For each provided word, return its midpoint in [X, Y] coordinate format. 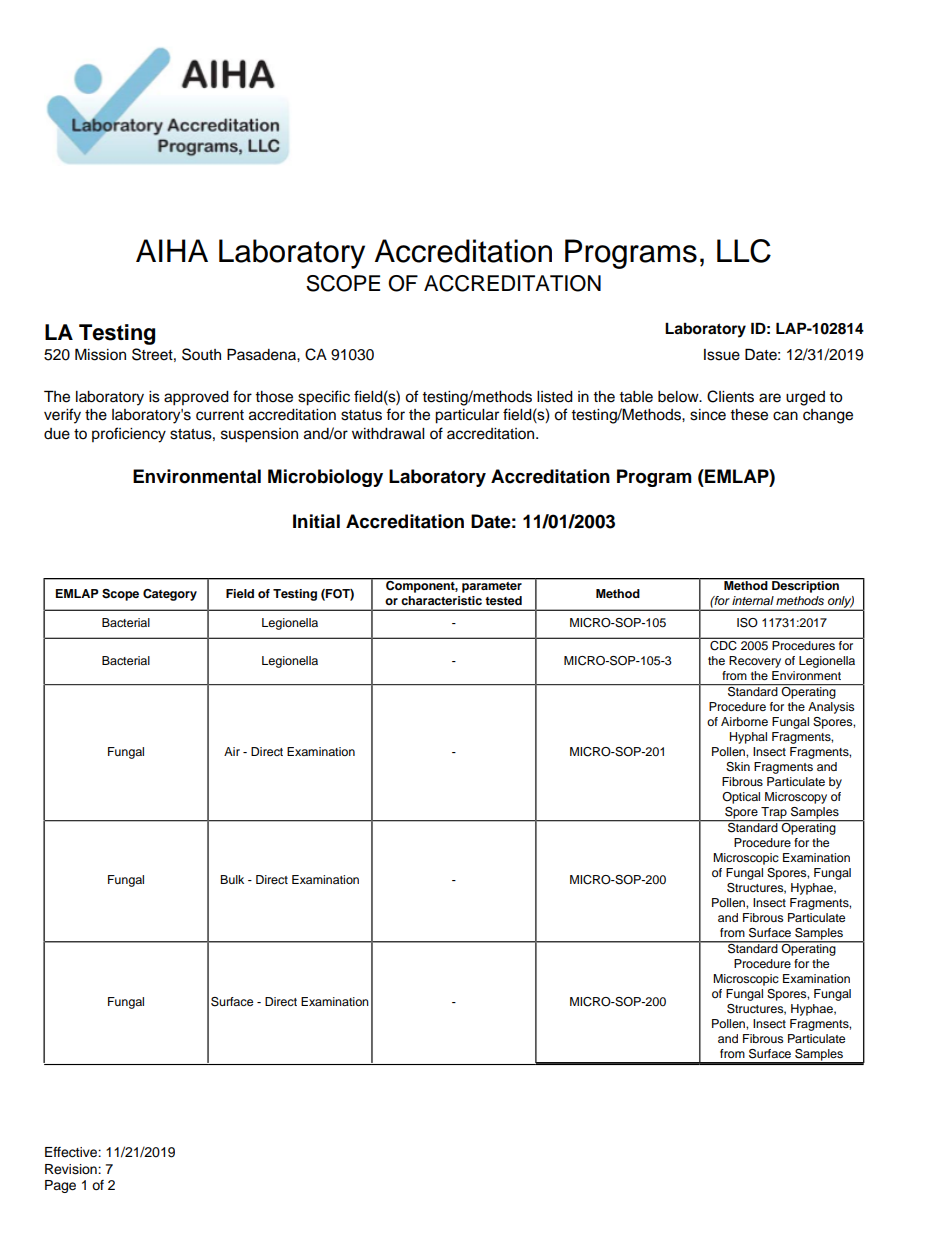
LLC [744, 251]
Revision [72, 1169]
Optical [741, 798]
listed [555, 397]
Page [60, 1186]
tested [503, 600]
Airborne [744, 721]
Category [170, 595]
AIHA [172, 250]
